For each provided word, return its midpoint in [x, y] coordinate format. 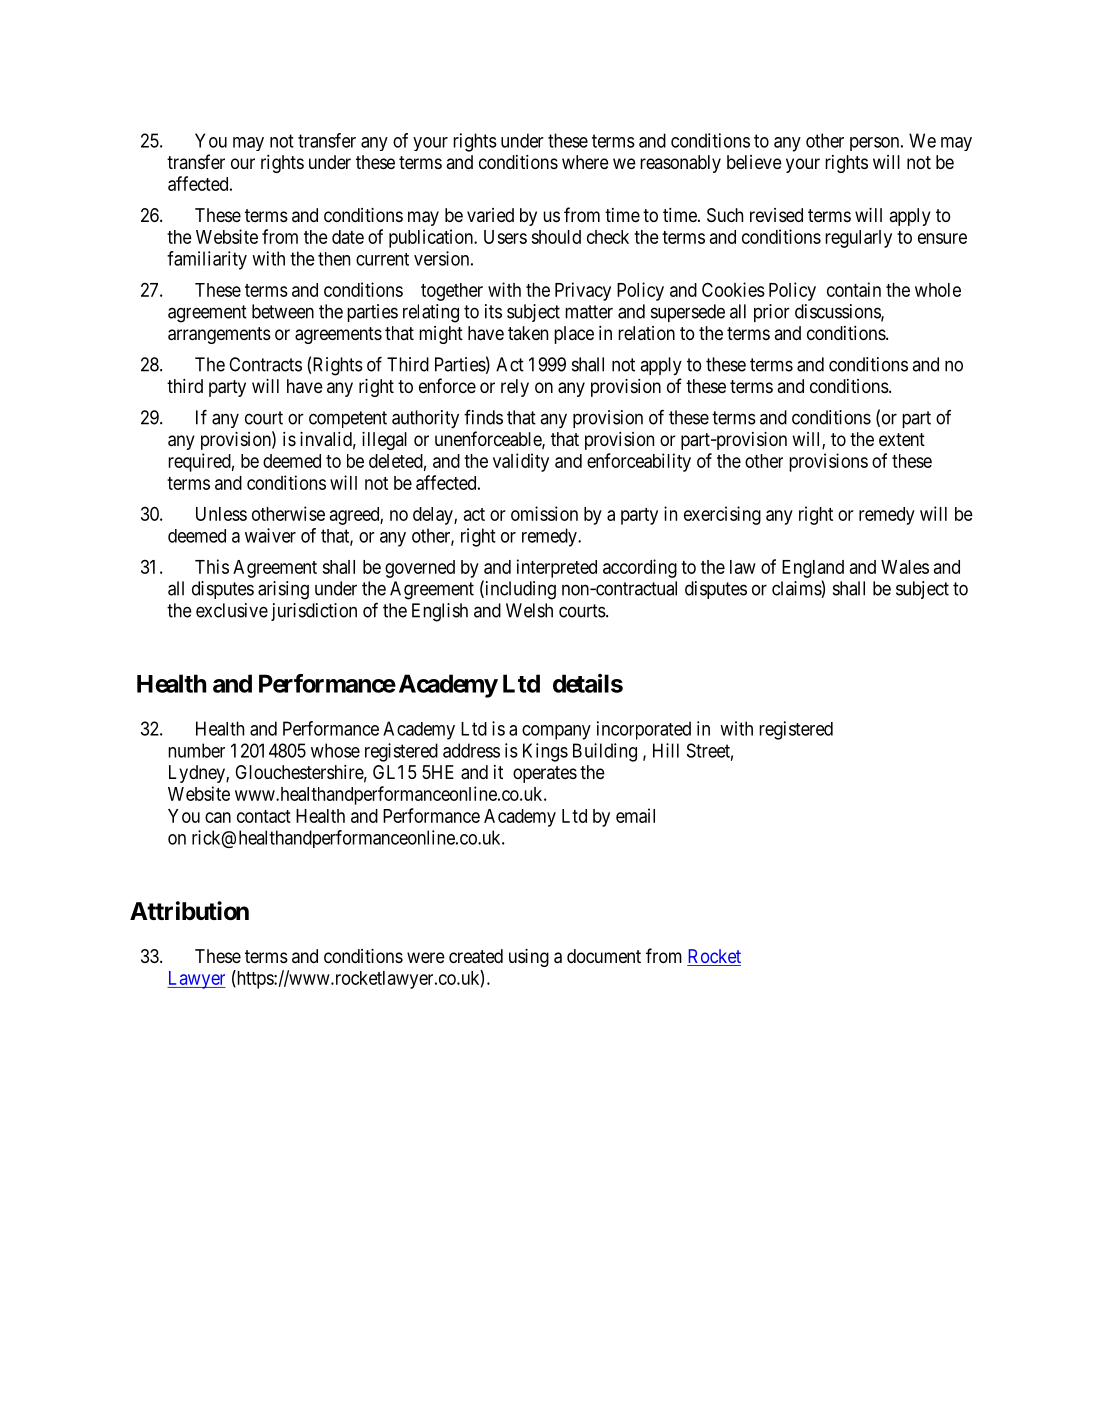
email [635, 815]
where [585, 162]
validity [521, 462]
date [348, 237]
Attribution [189, 911]
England [813, 569]
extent [902, 439]
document [604, 956]
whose [335, 750]
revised [776, 215]
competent [348, 419]
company [556, 732]
